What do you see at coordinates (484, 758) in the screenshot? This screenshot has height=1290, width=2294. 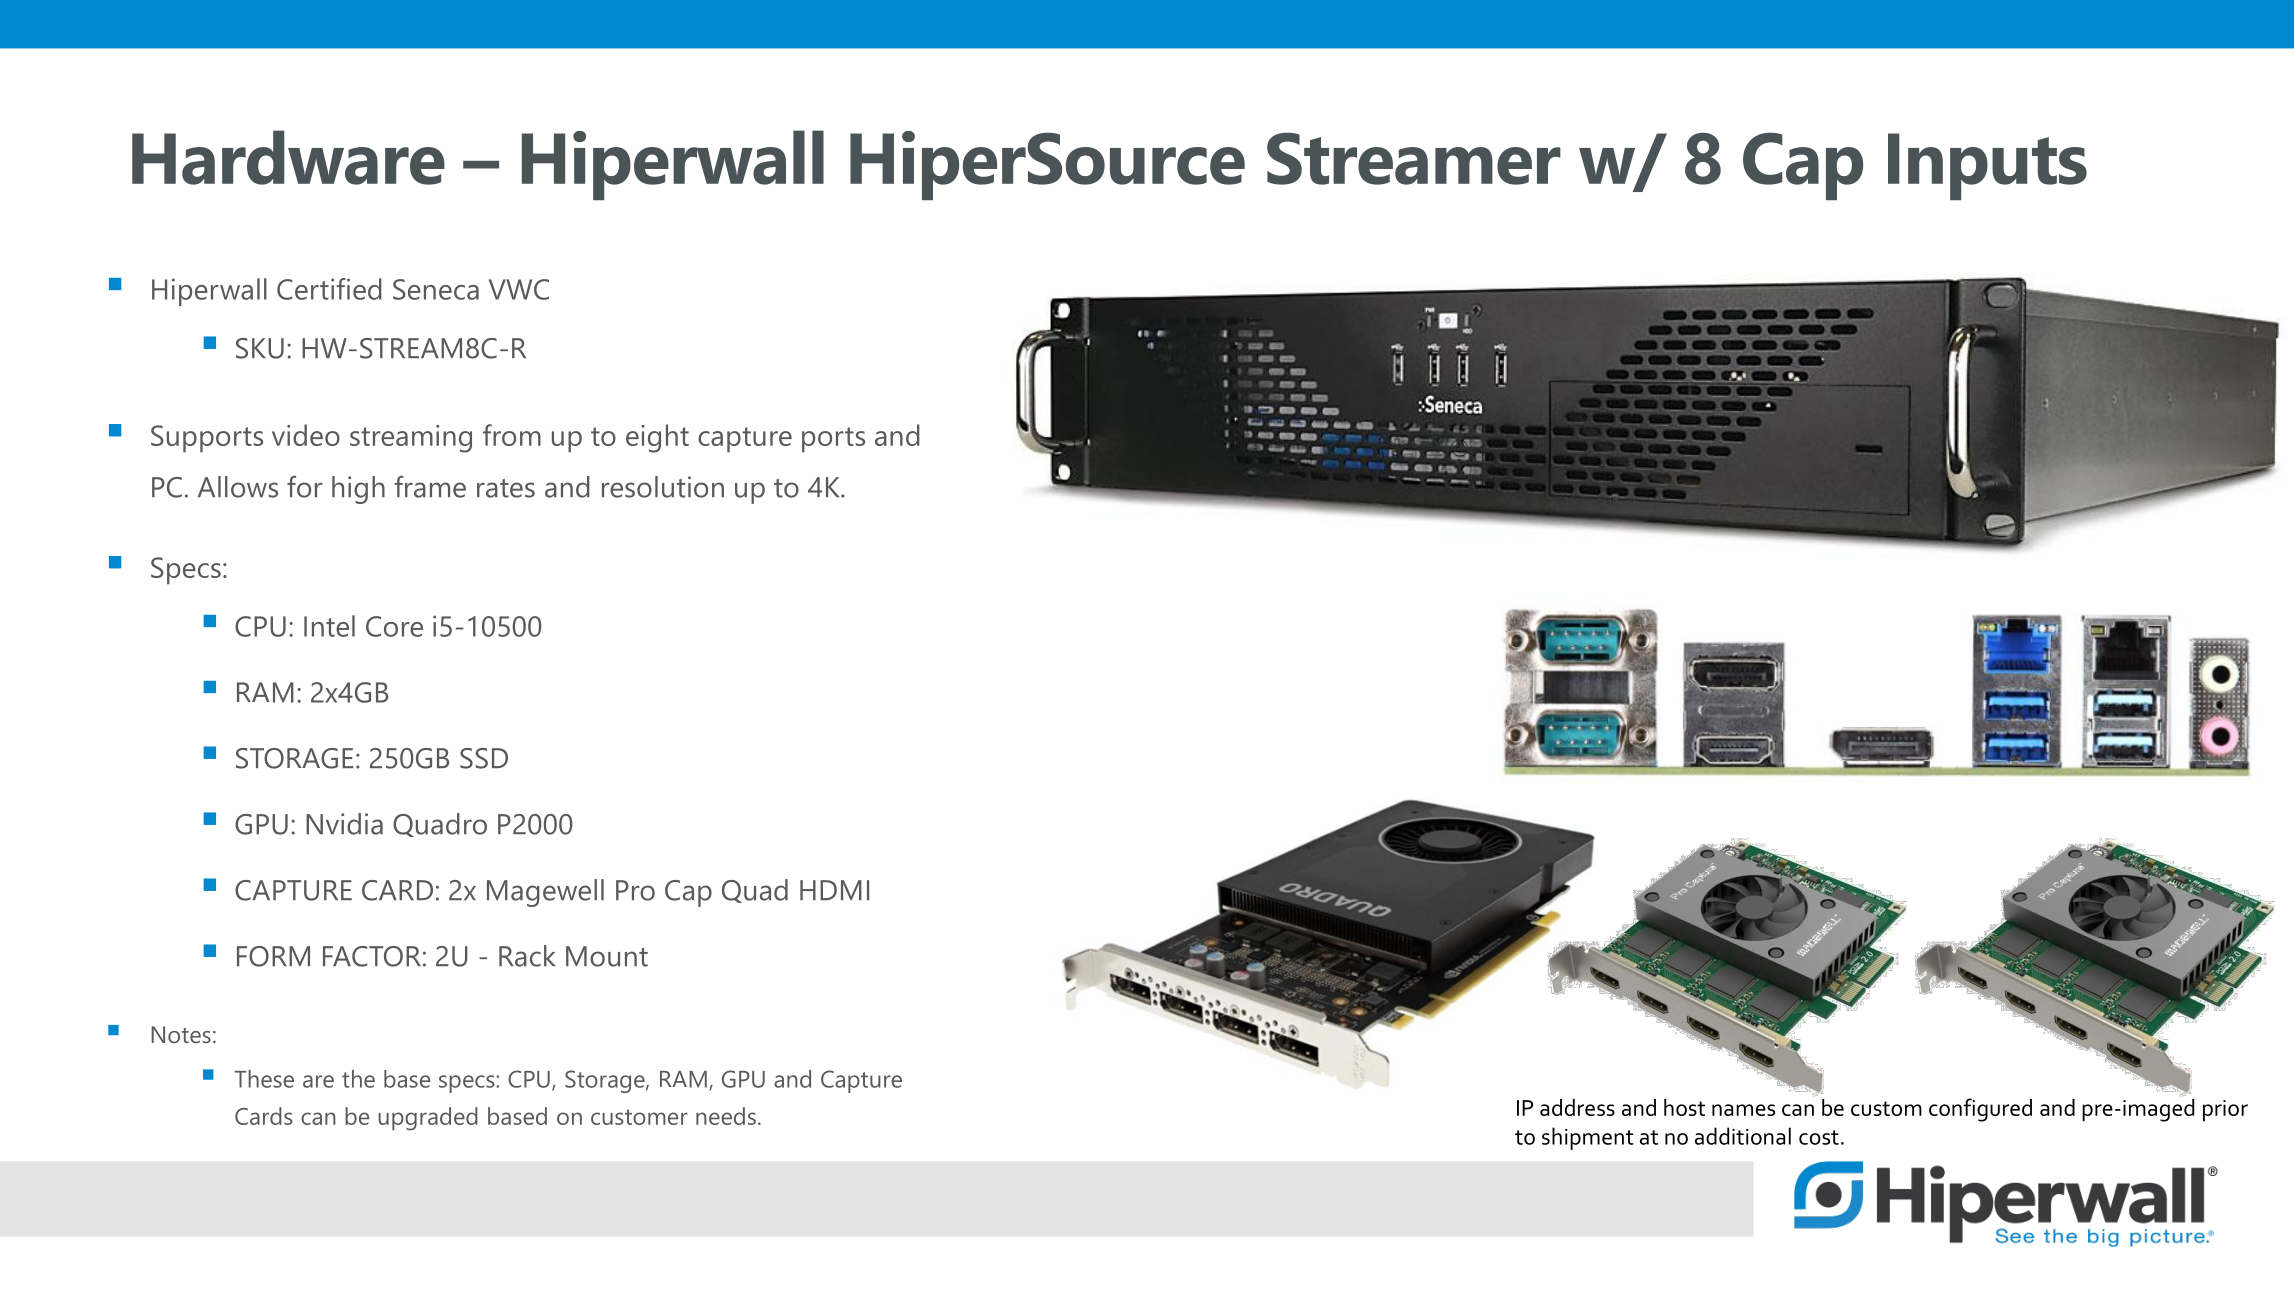 I see `SSD` at bounding box center [484, 758].
